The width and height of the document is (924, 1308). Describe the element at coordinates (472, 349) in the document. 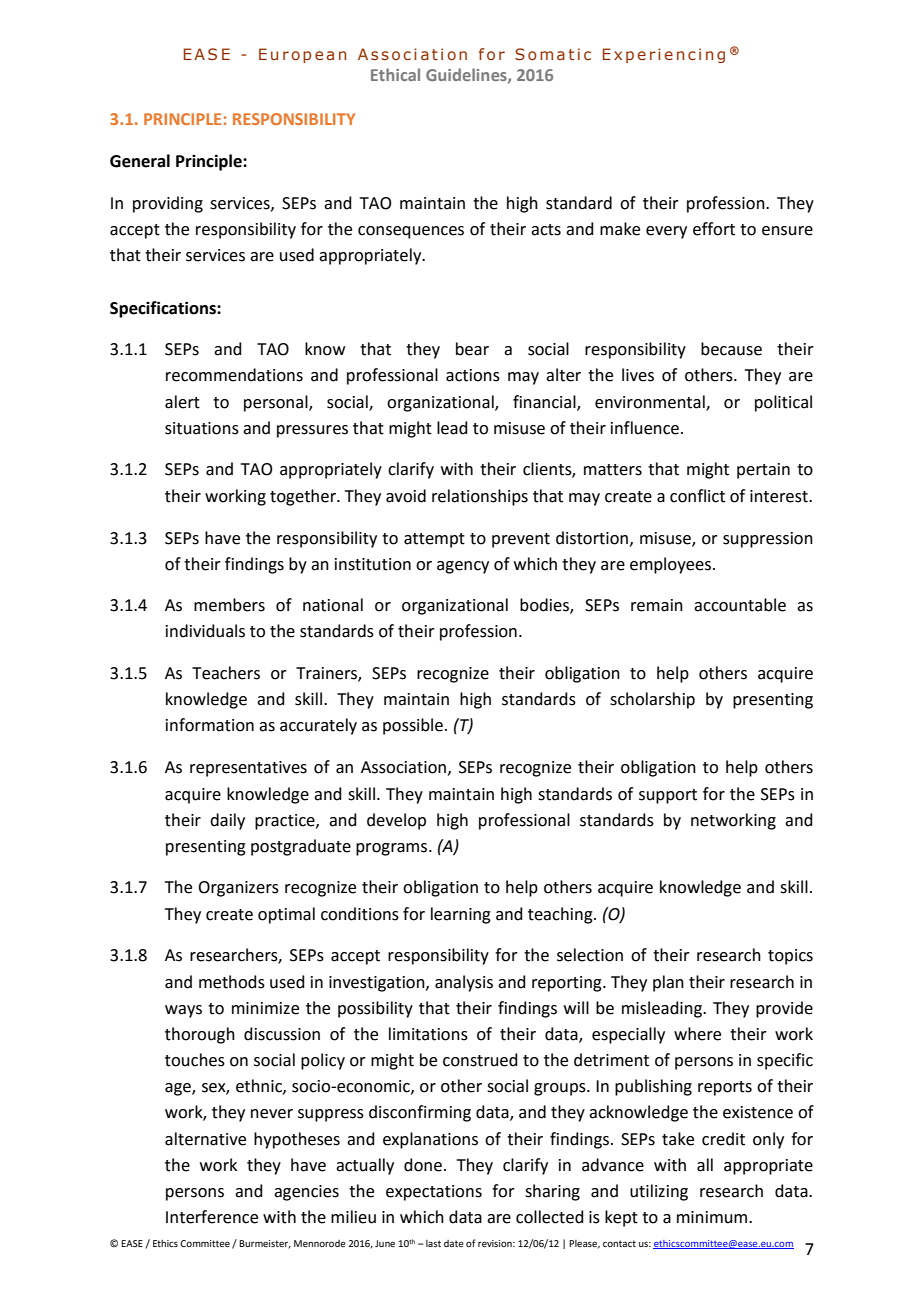

I see `bear` at that location.
